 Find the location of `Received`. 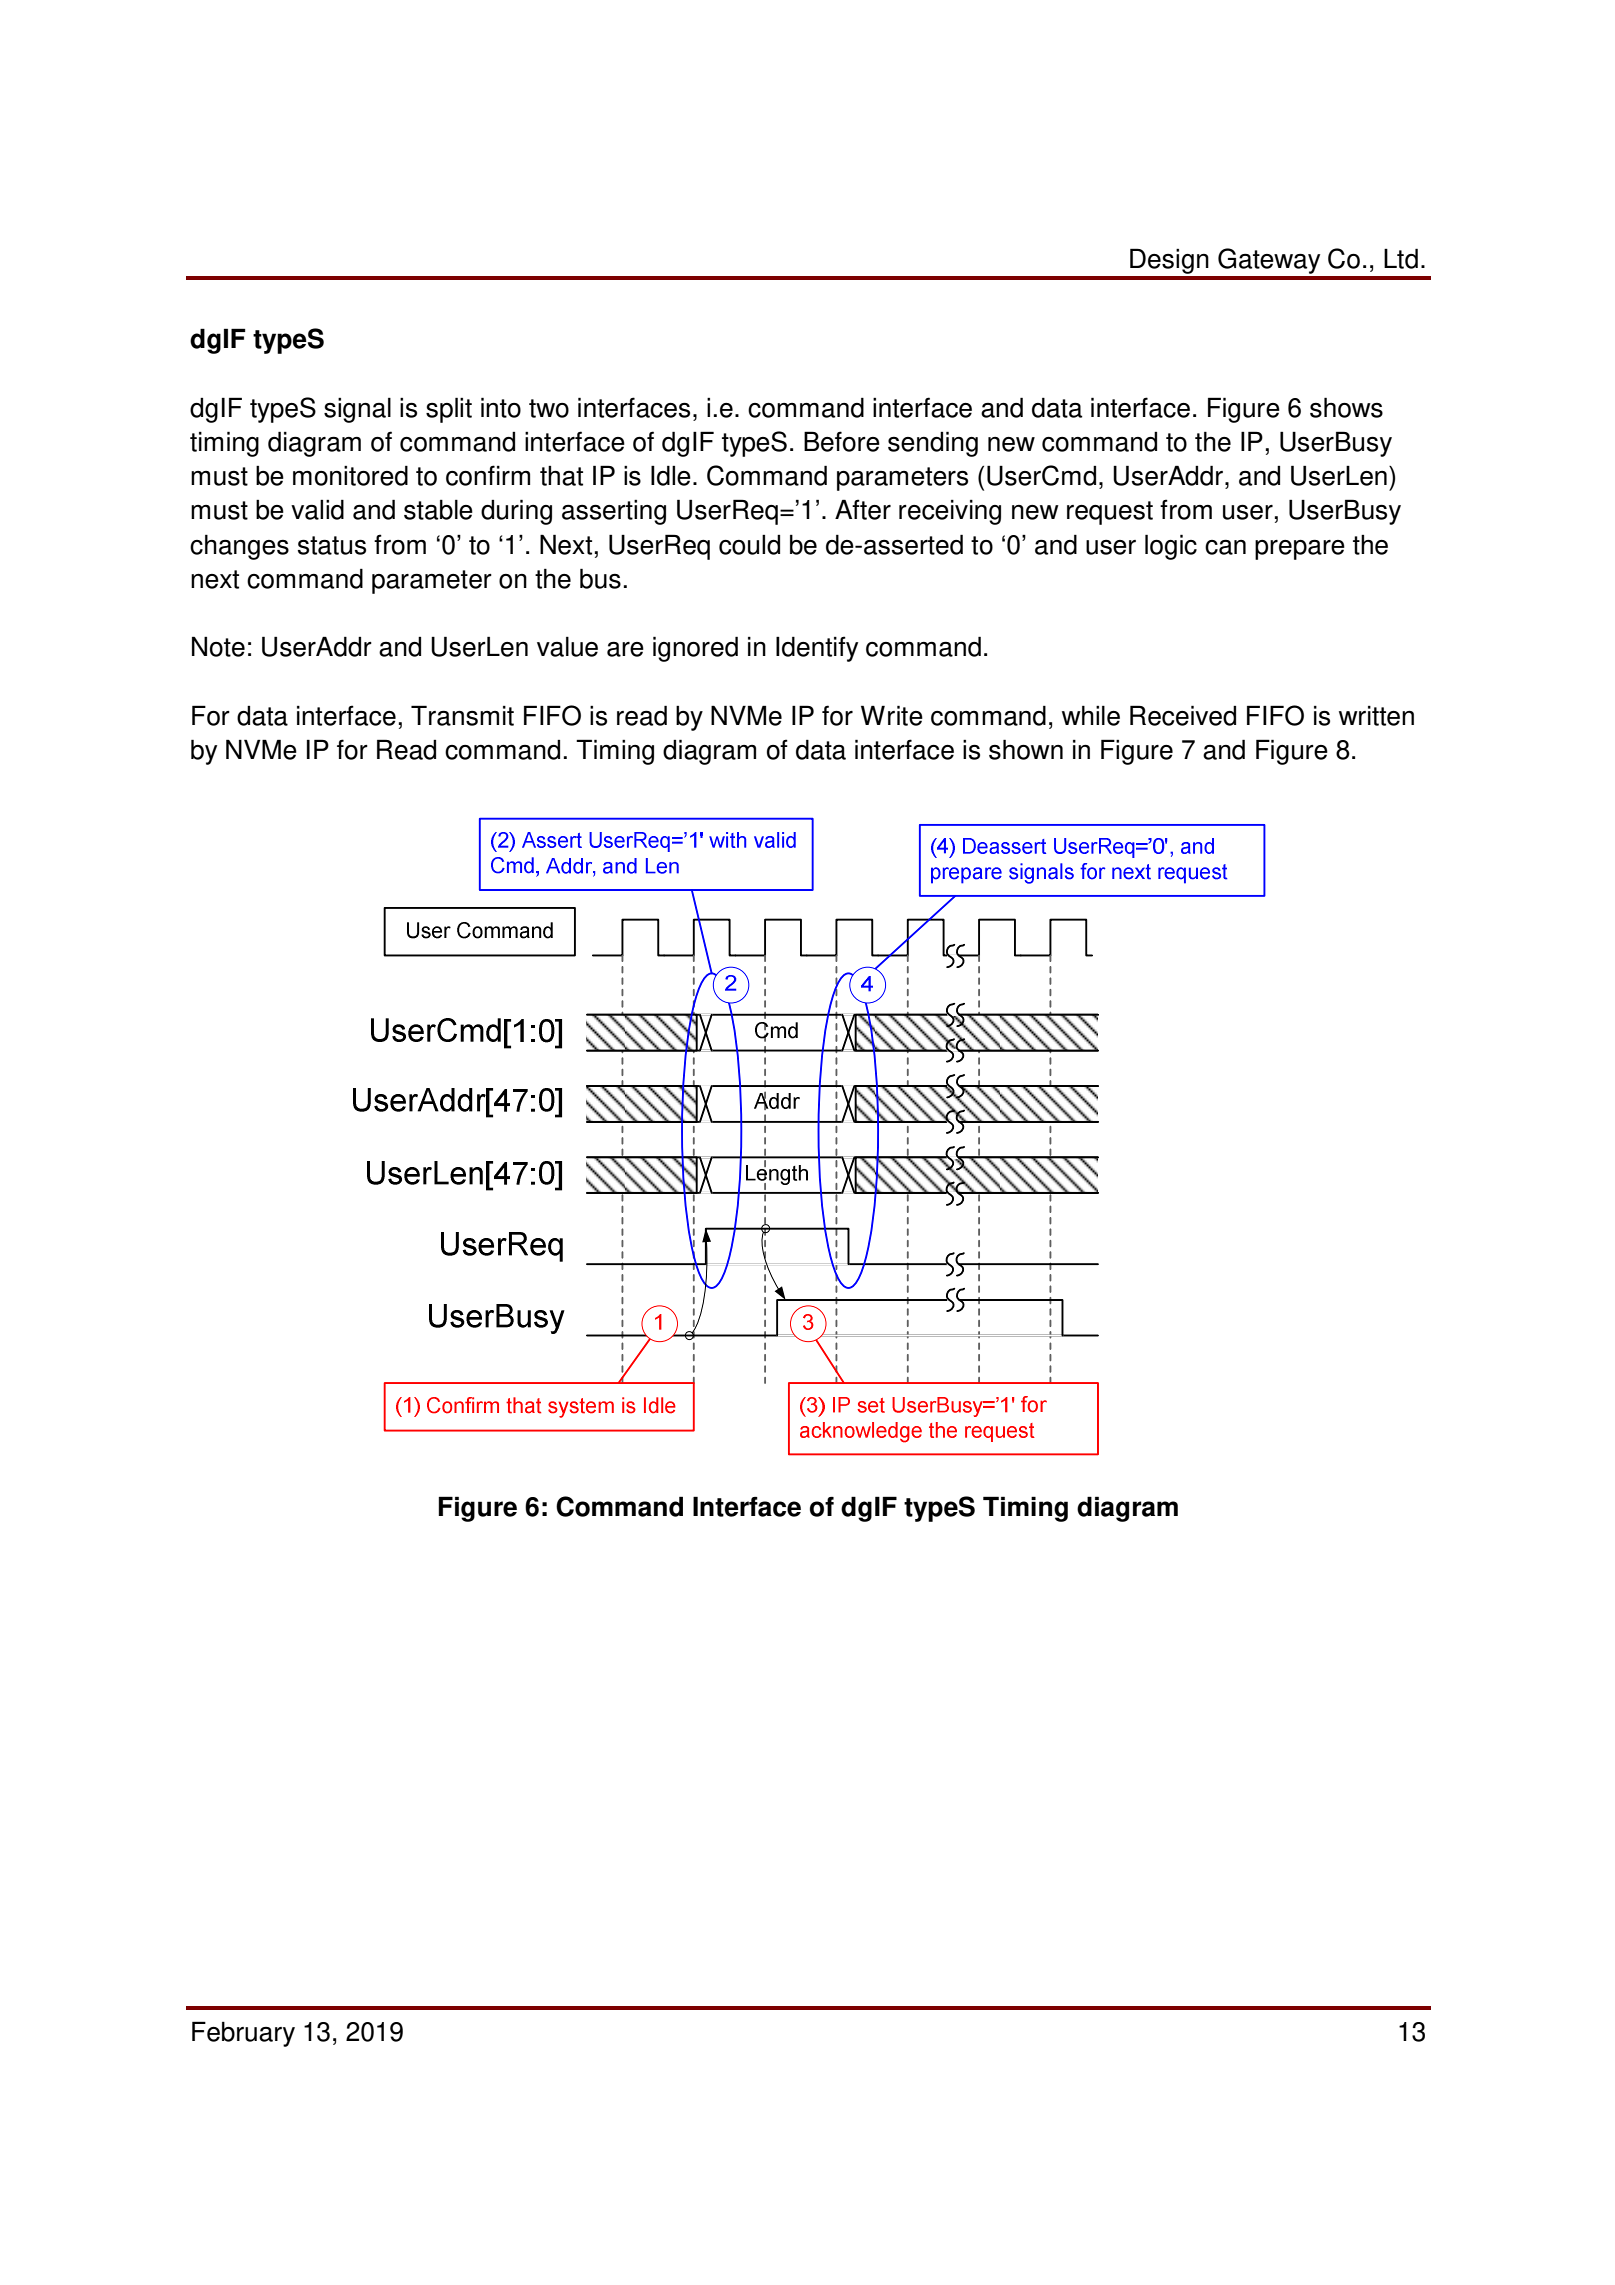

Received is located at coordinates (1183, 715).
